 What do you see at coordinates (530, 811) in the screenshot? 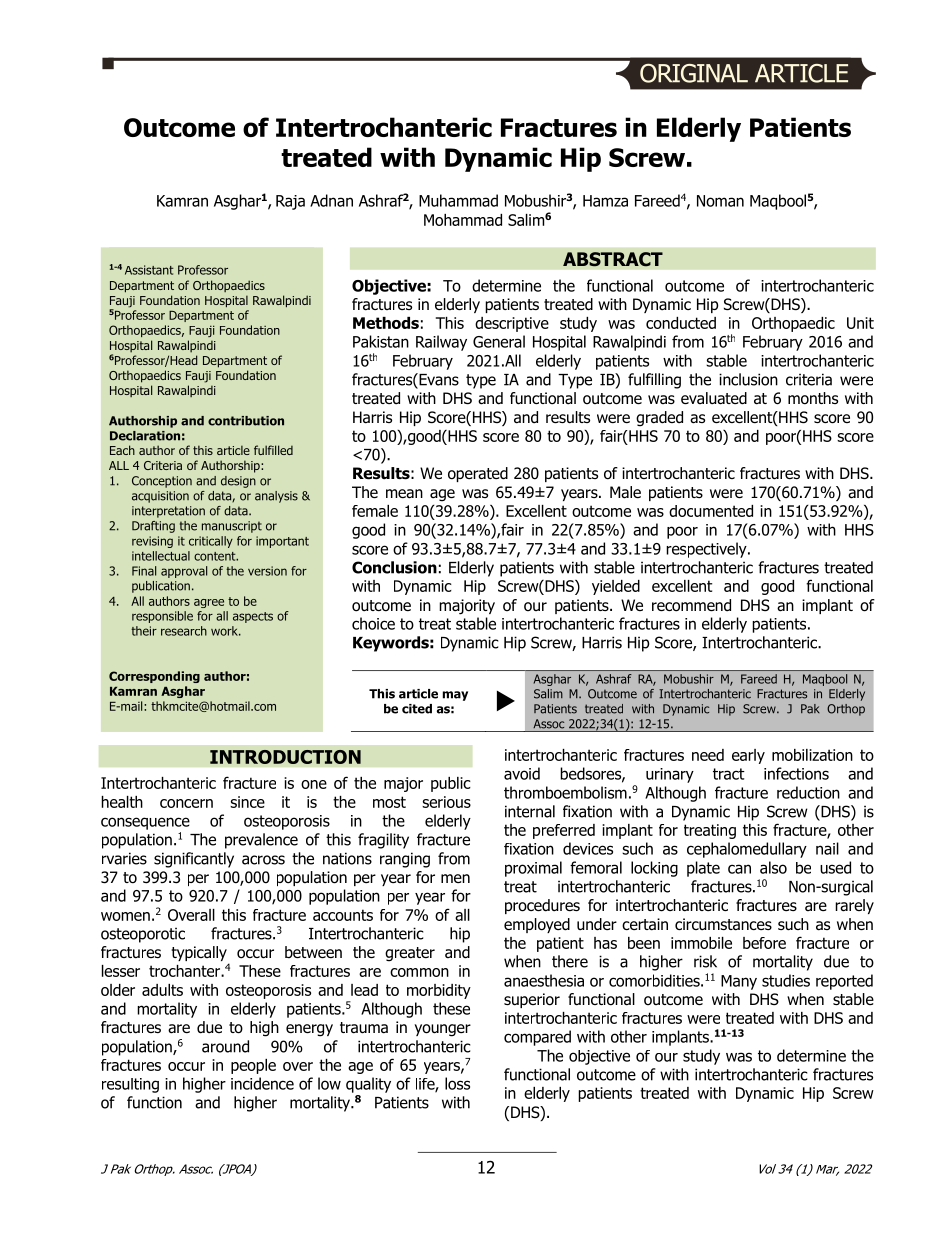
I see `internal` at bounding box center [530, 811].
